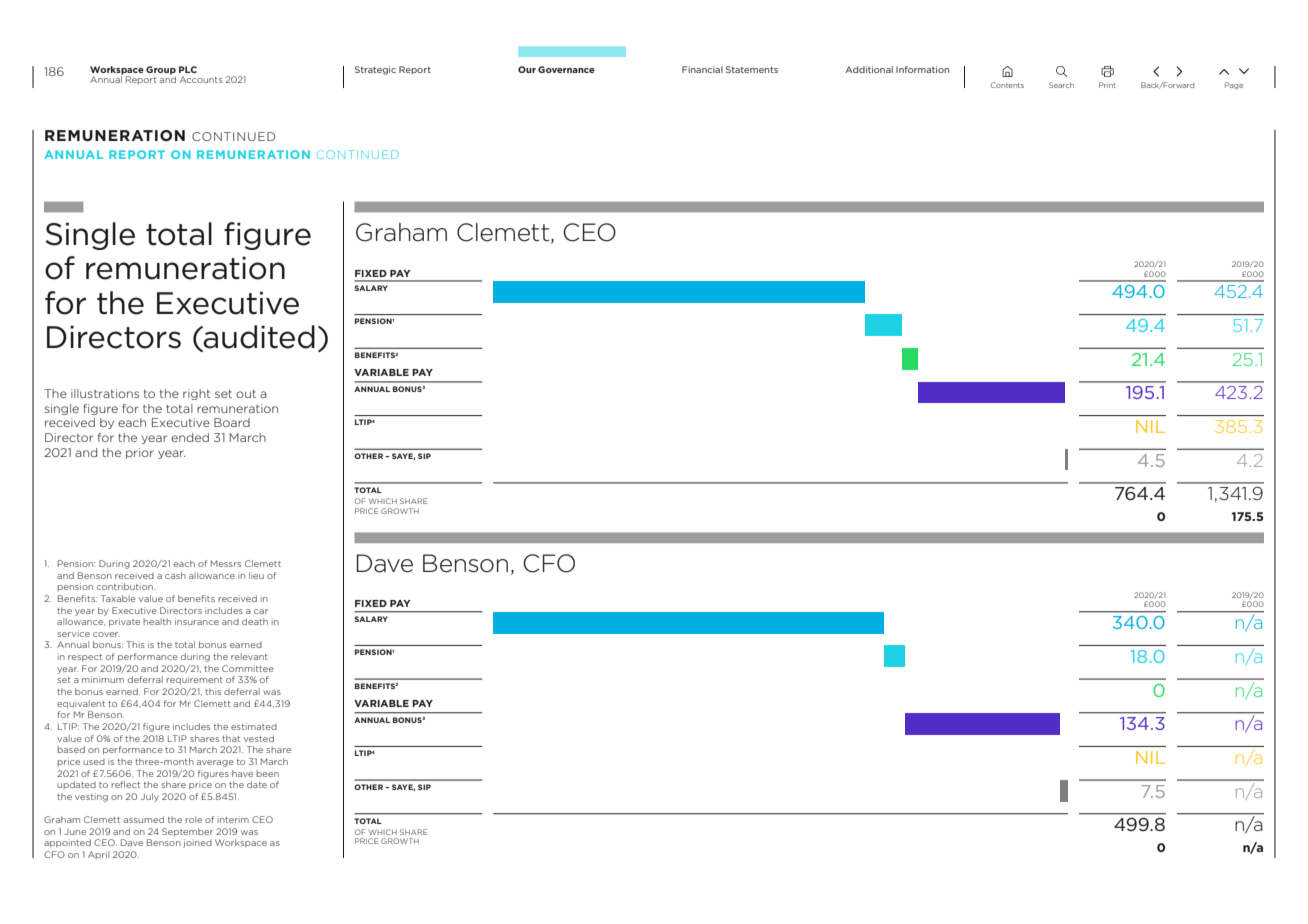  I want to click on car, so click(261, 611).
